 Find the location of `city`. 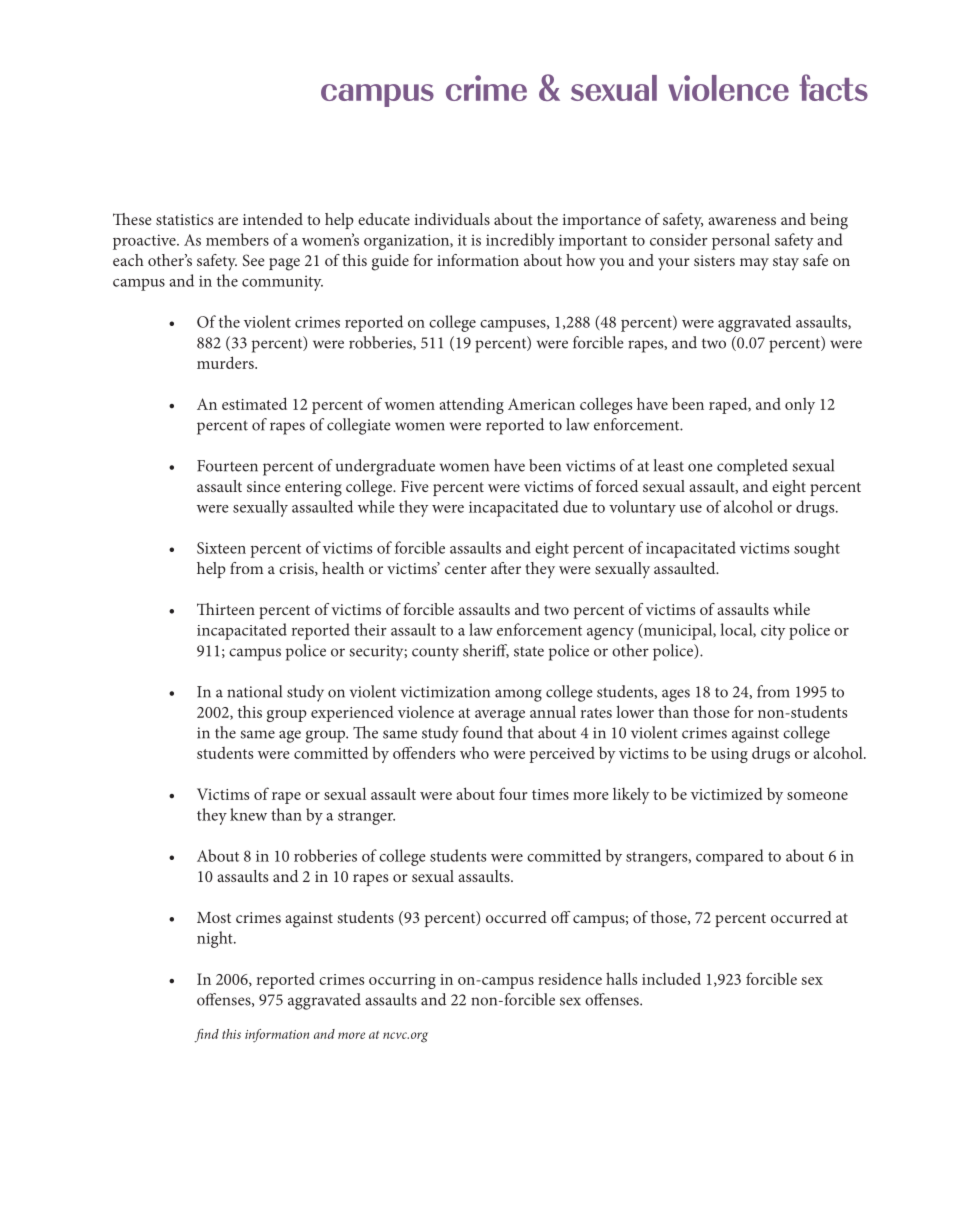

city is located at coordinates (773, 632).
